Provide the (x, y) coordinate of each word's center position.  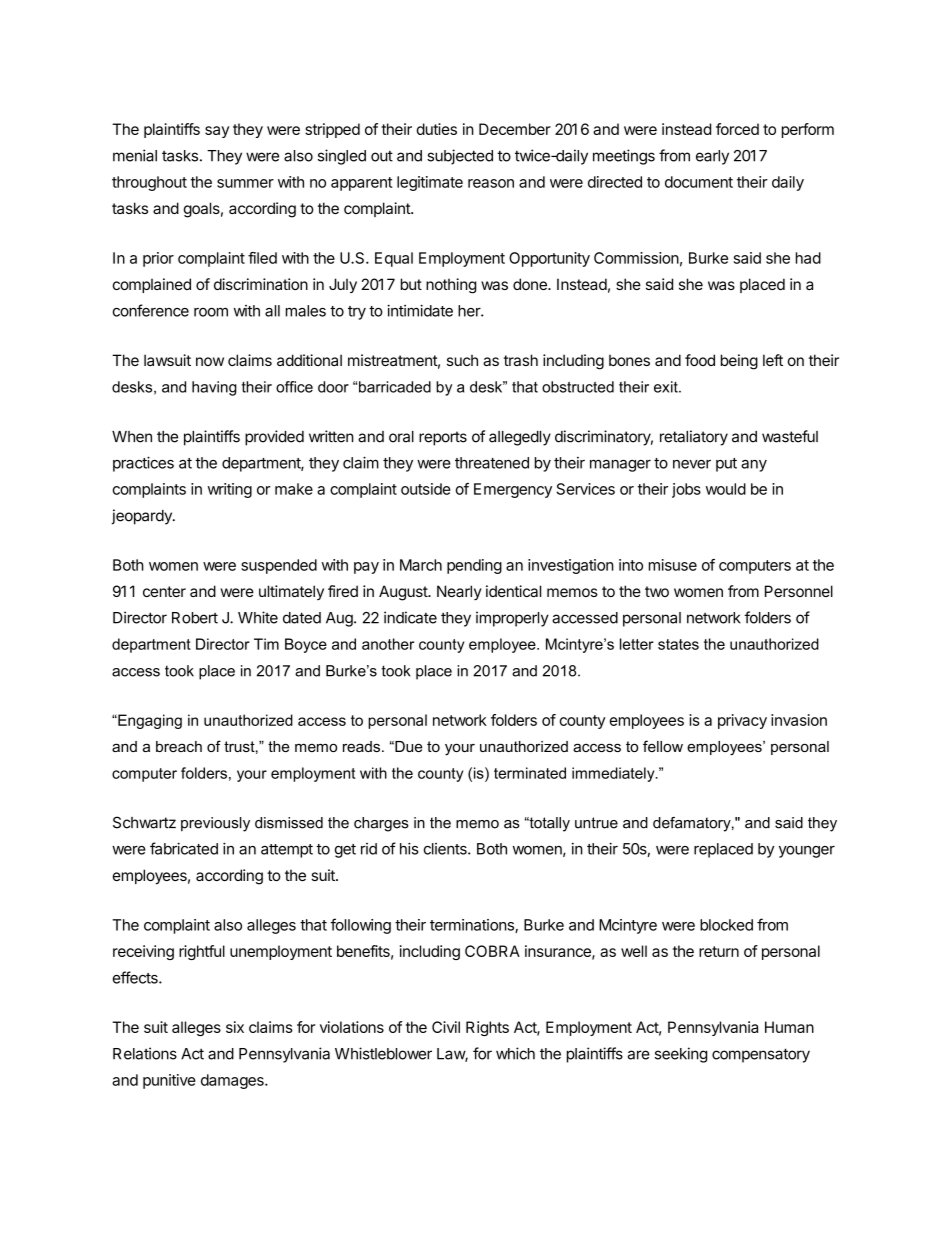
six (235, 1027)
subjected (460, 157)
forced (737, 129)
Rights (487, 1028)
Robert (195, 618)
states (678, 644)
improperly (512, 619)
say (217, 132)
